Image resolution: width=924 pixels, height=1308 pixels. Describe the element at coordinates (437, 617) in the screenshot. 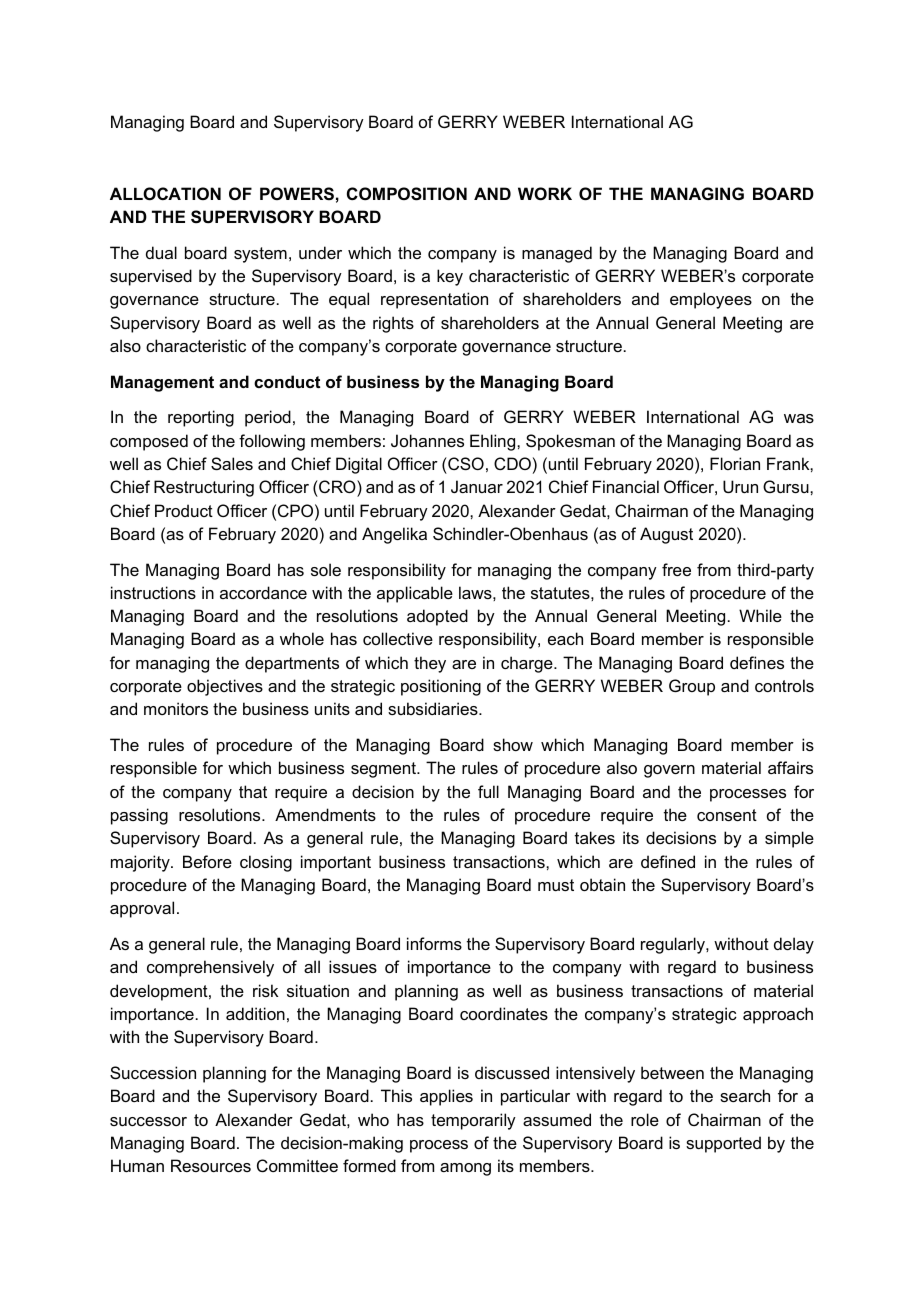

I see `adopted` at that location.
